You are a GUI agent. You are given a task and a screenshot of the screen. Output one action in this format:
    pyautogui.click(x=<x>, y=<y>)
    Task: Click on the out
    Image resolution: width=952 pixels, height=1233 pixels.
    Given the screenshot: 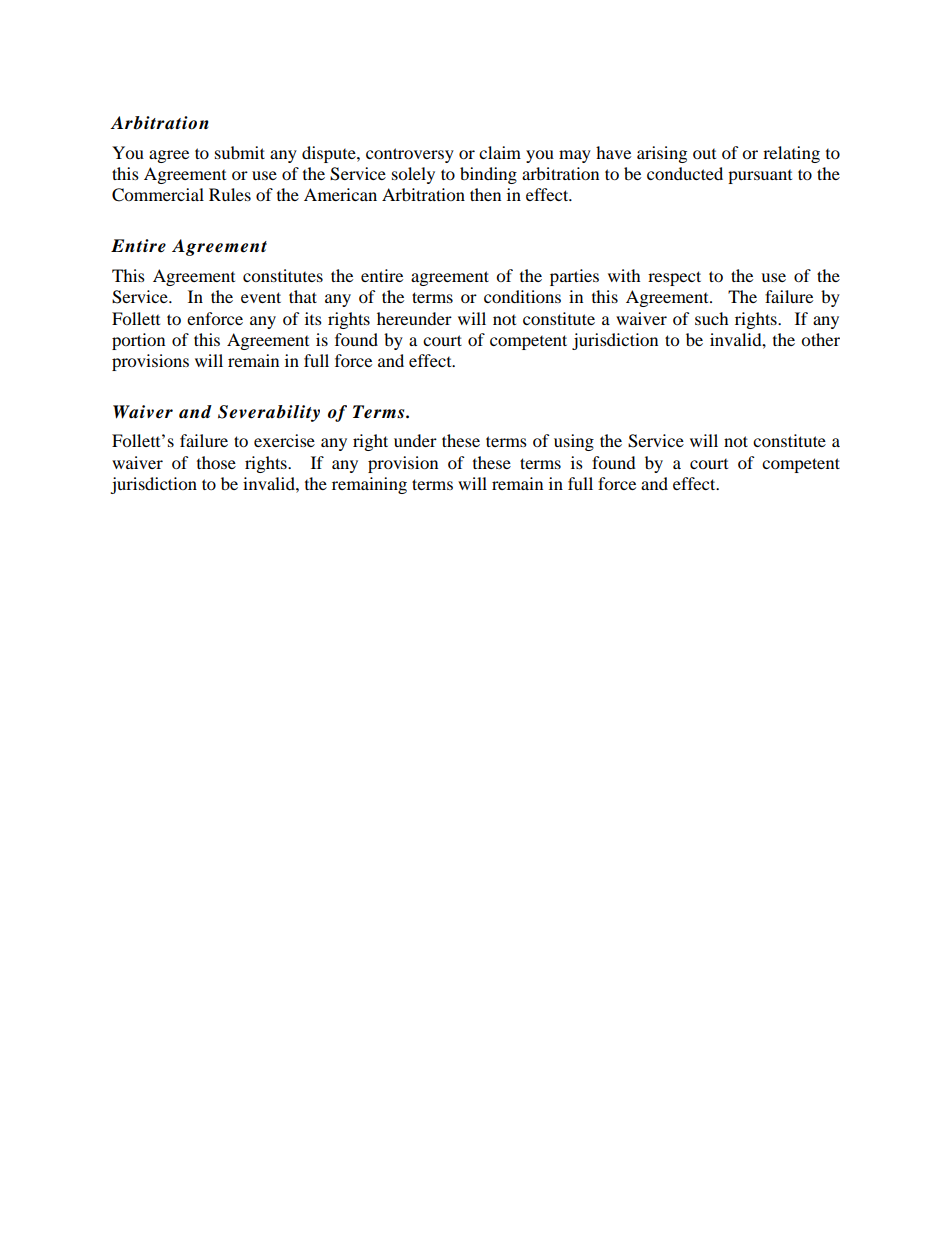 What is the action you would take?
    pyautogui.click(x=704, y=154)
